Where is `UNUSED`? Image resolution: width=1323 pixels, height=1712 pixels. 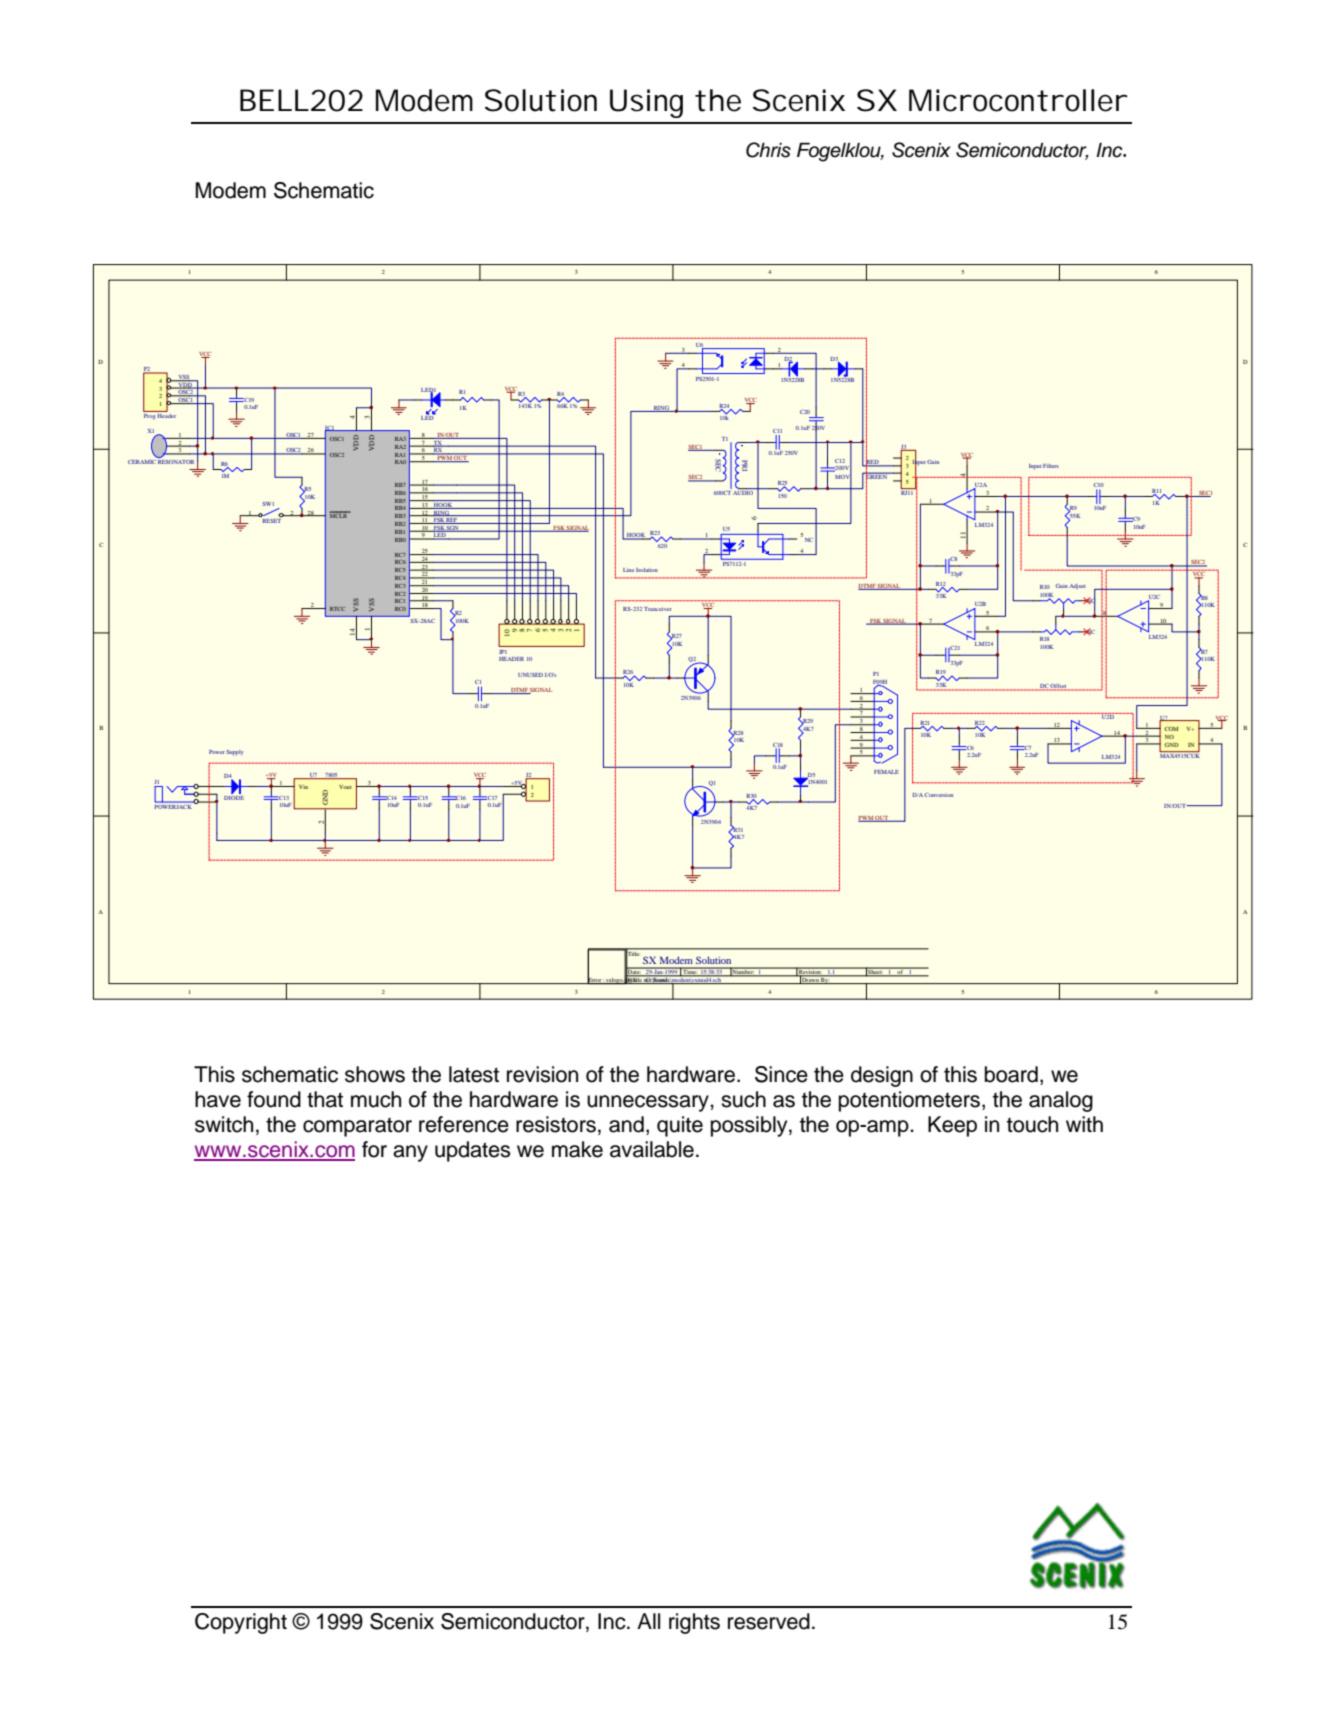 UNUSED is located at coordinates (530, 675).
